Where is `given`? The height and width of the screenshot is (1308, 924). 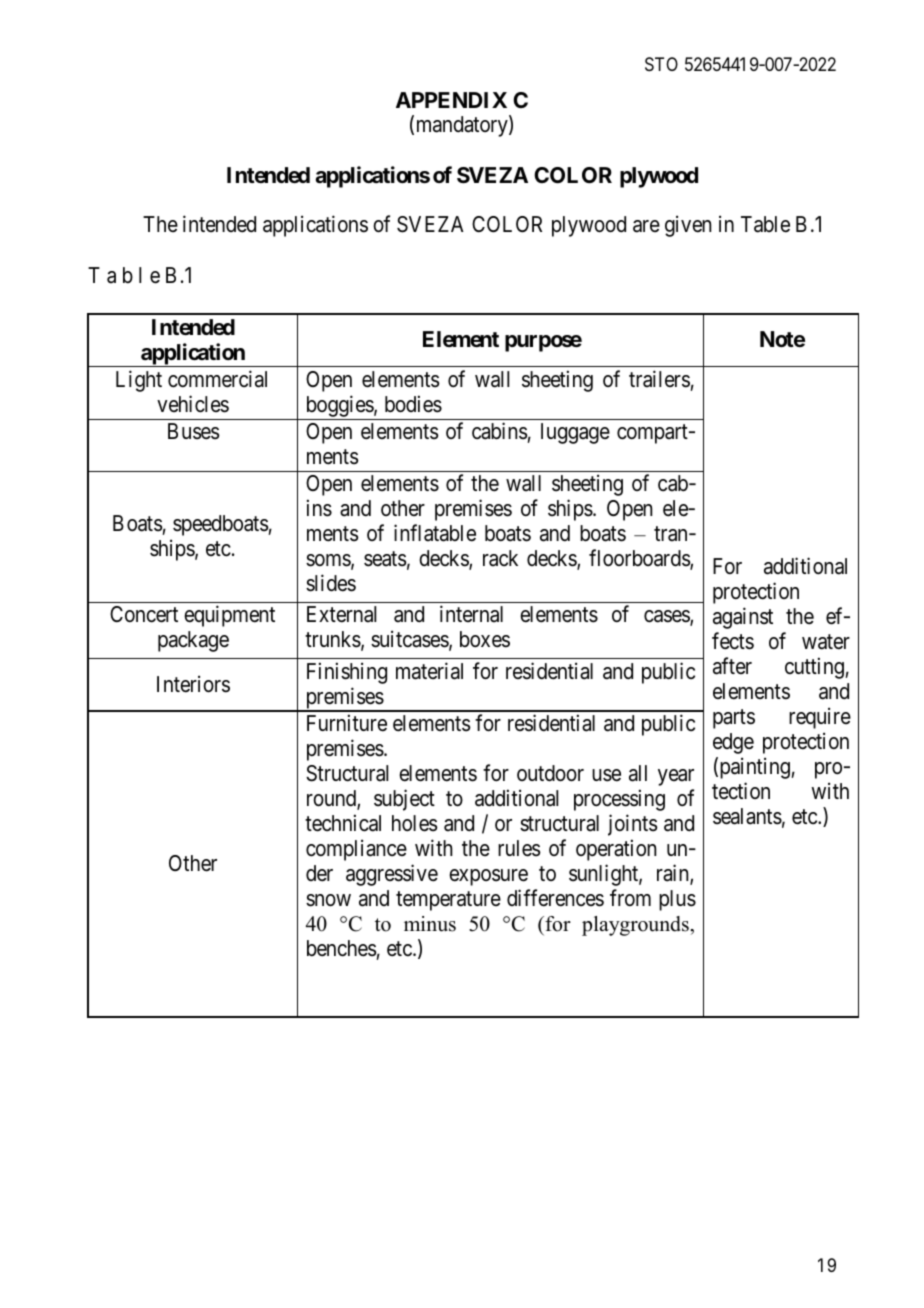
given is located at coordinates (688, 226).
